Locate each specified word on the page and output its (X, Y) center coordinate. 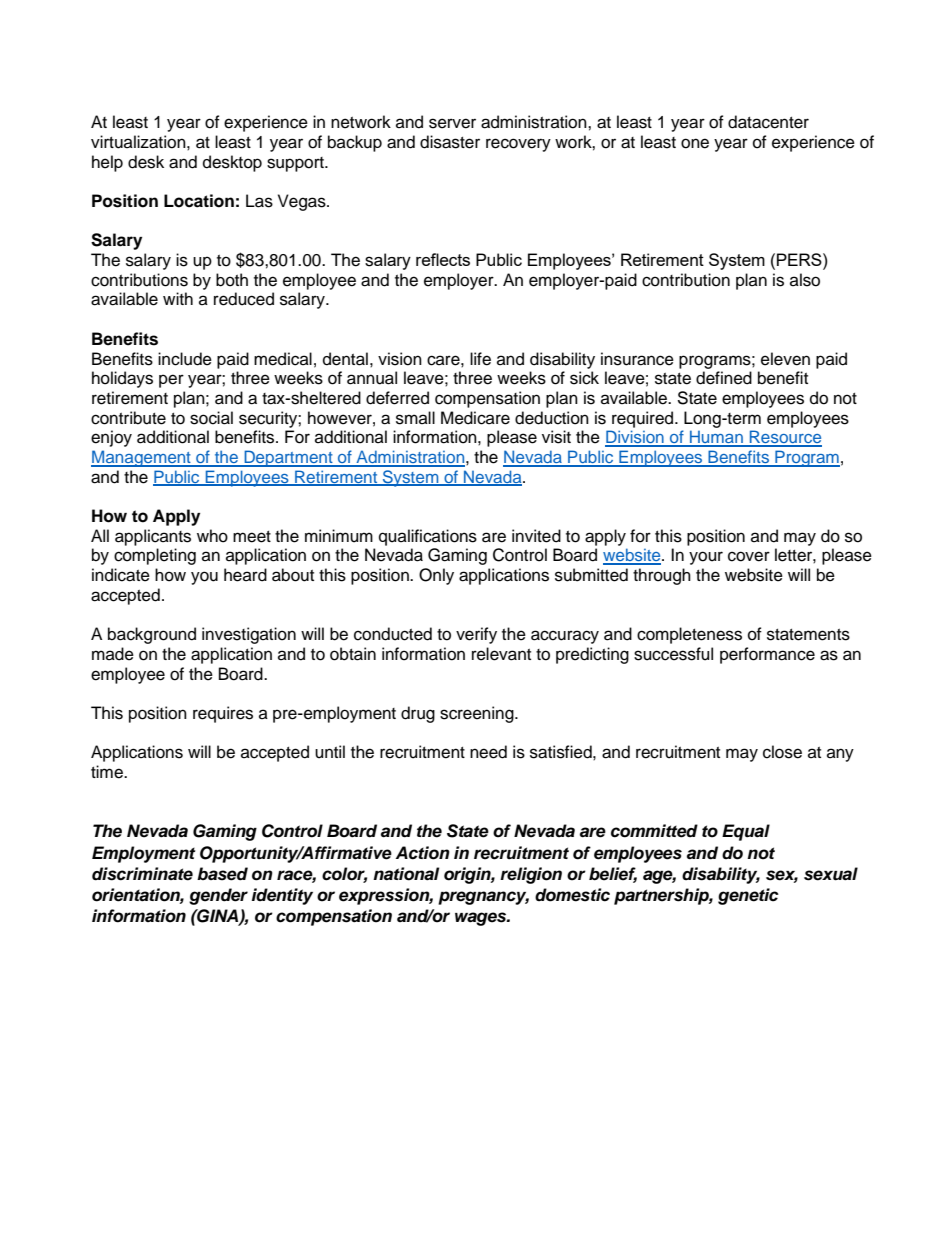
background (152, 635)
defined (724, 378)
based (222, 874)
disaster (450, 142)
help (107, 163)
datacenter (768, 122)
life (480, 359)
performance (767, 655)
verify (476, 635)
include (185, 359)
